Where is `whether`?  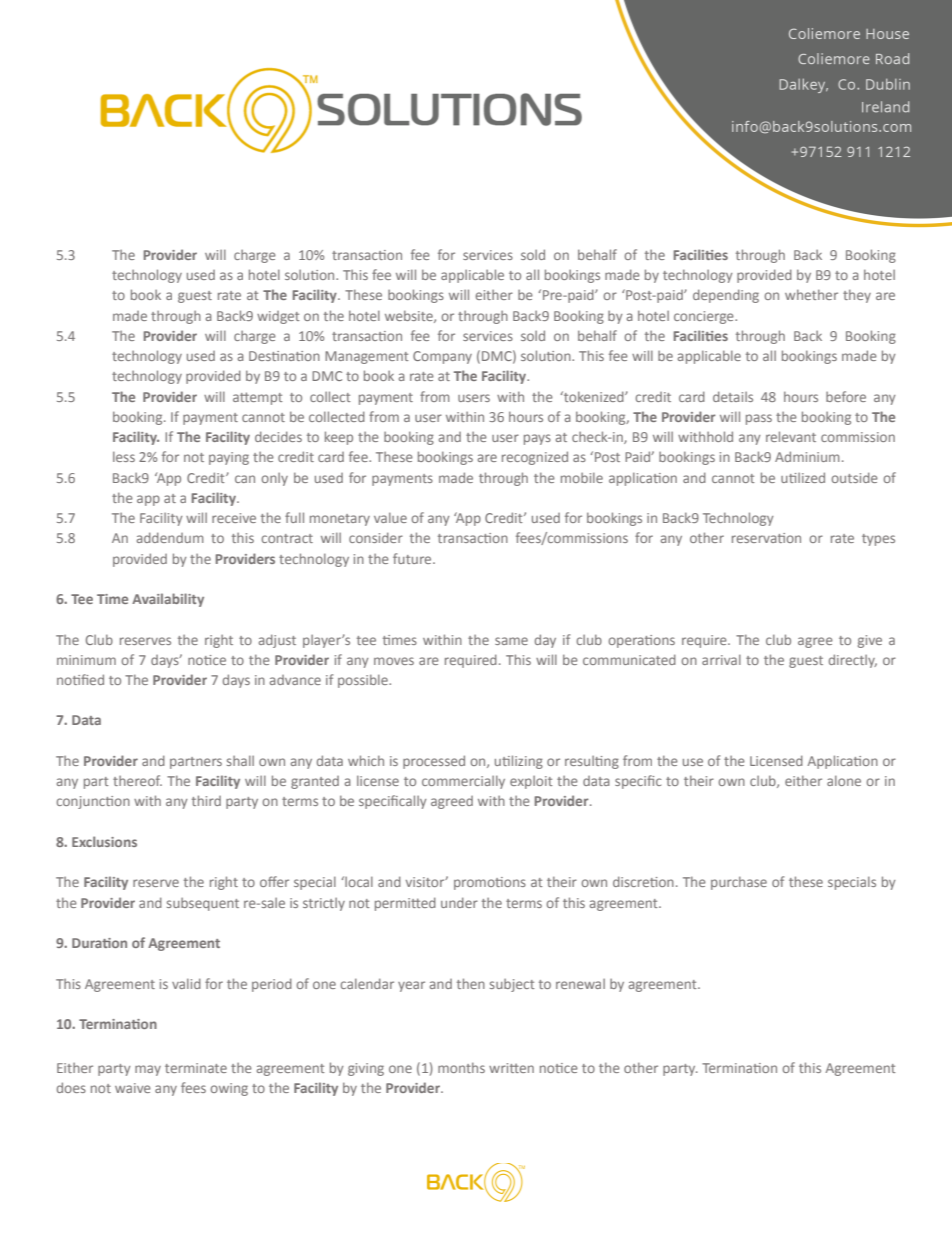
whether is located at coordinates (811, 294).
